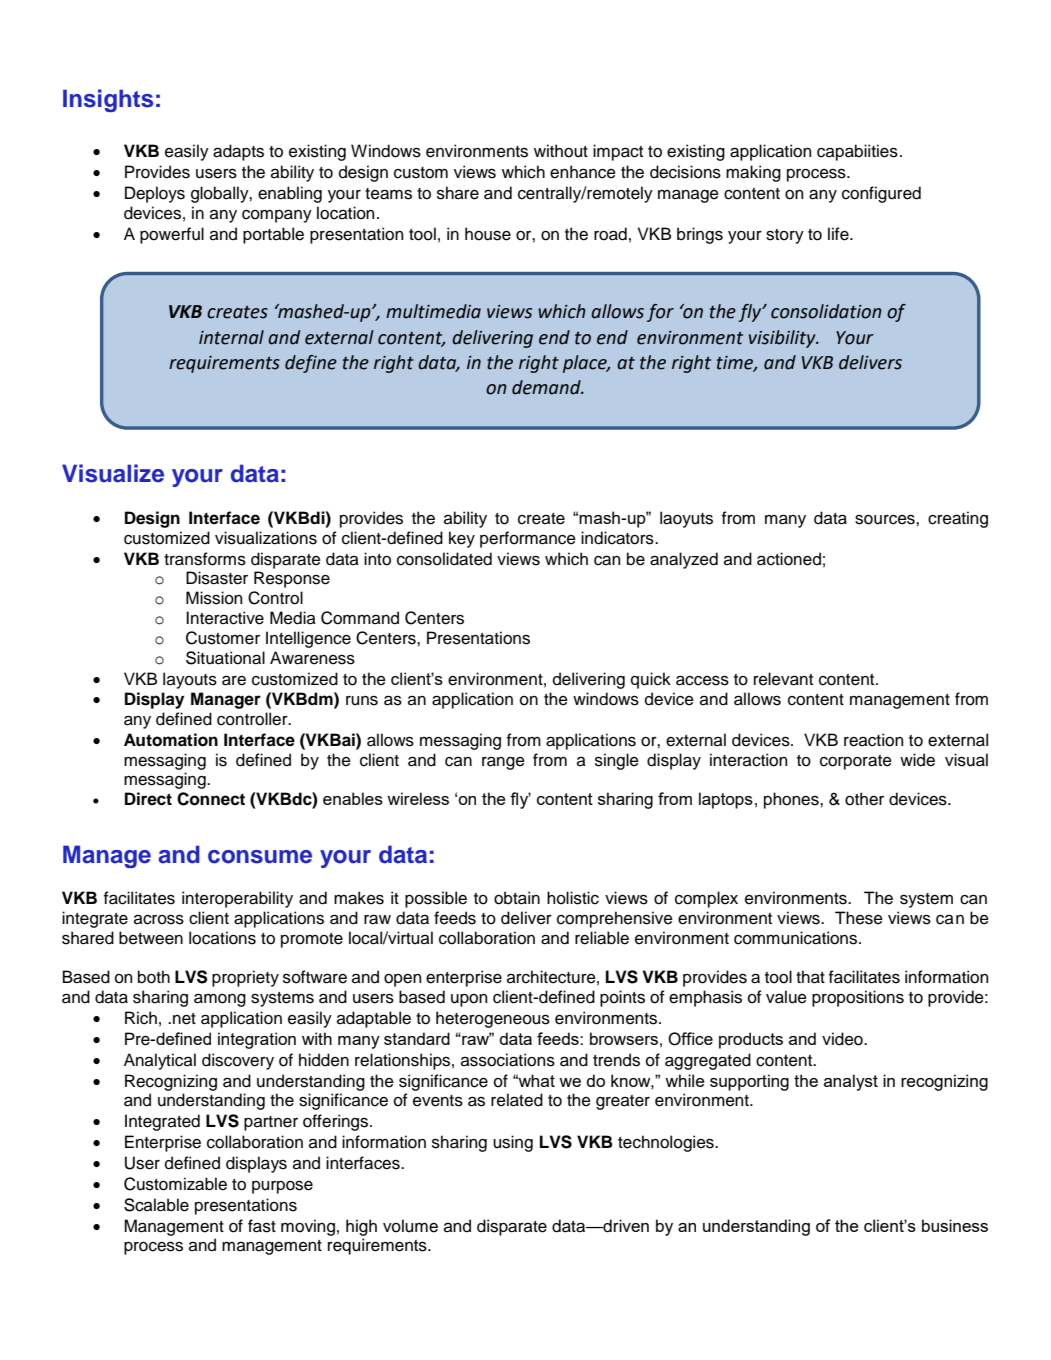 Image resolution: width=1051 pixels, height=1360 pixels. I want to click on enhance, so click(583, 172).
